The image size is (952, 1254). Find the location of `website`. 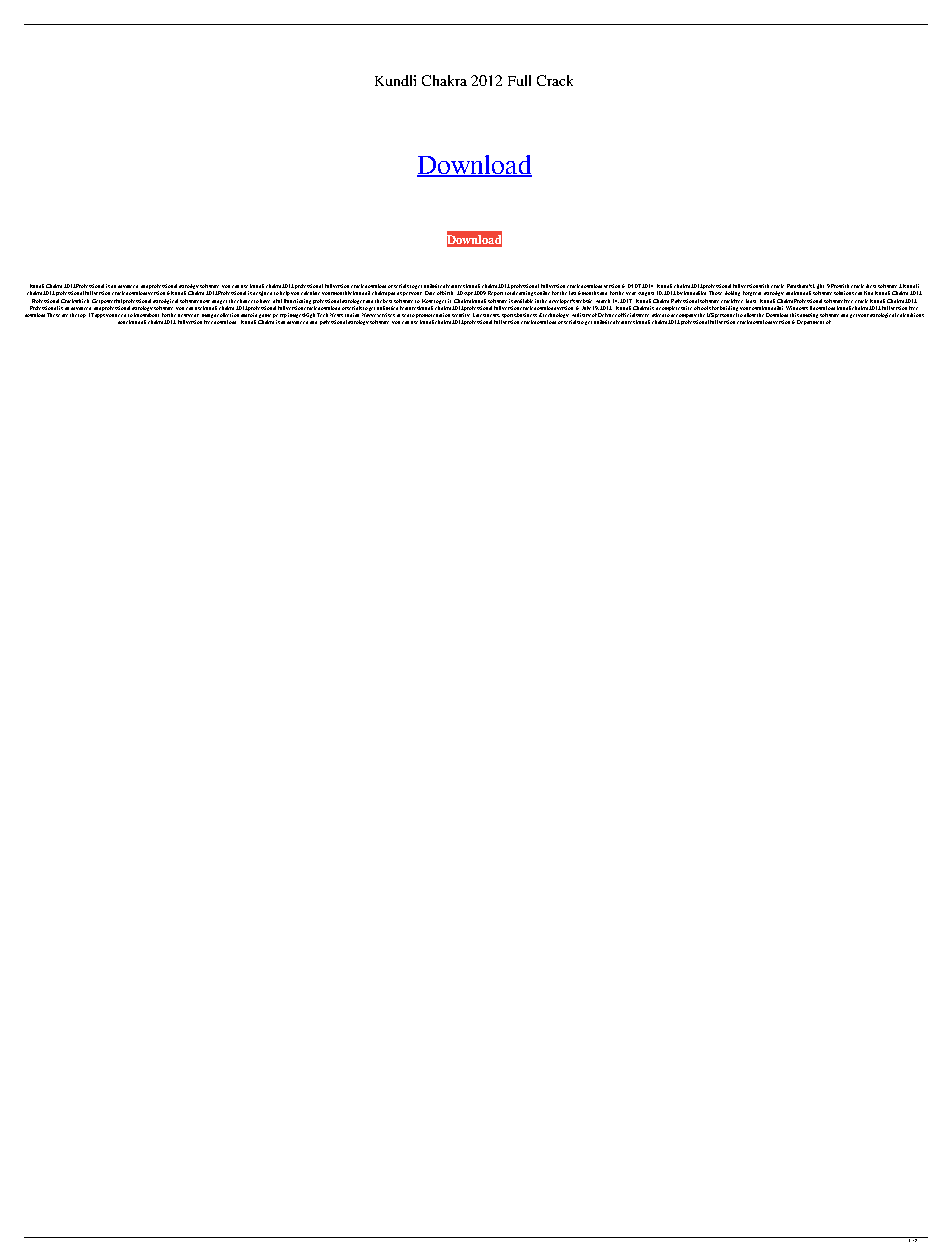

website is located at coordinates (584, 301).
